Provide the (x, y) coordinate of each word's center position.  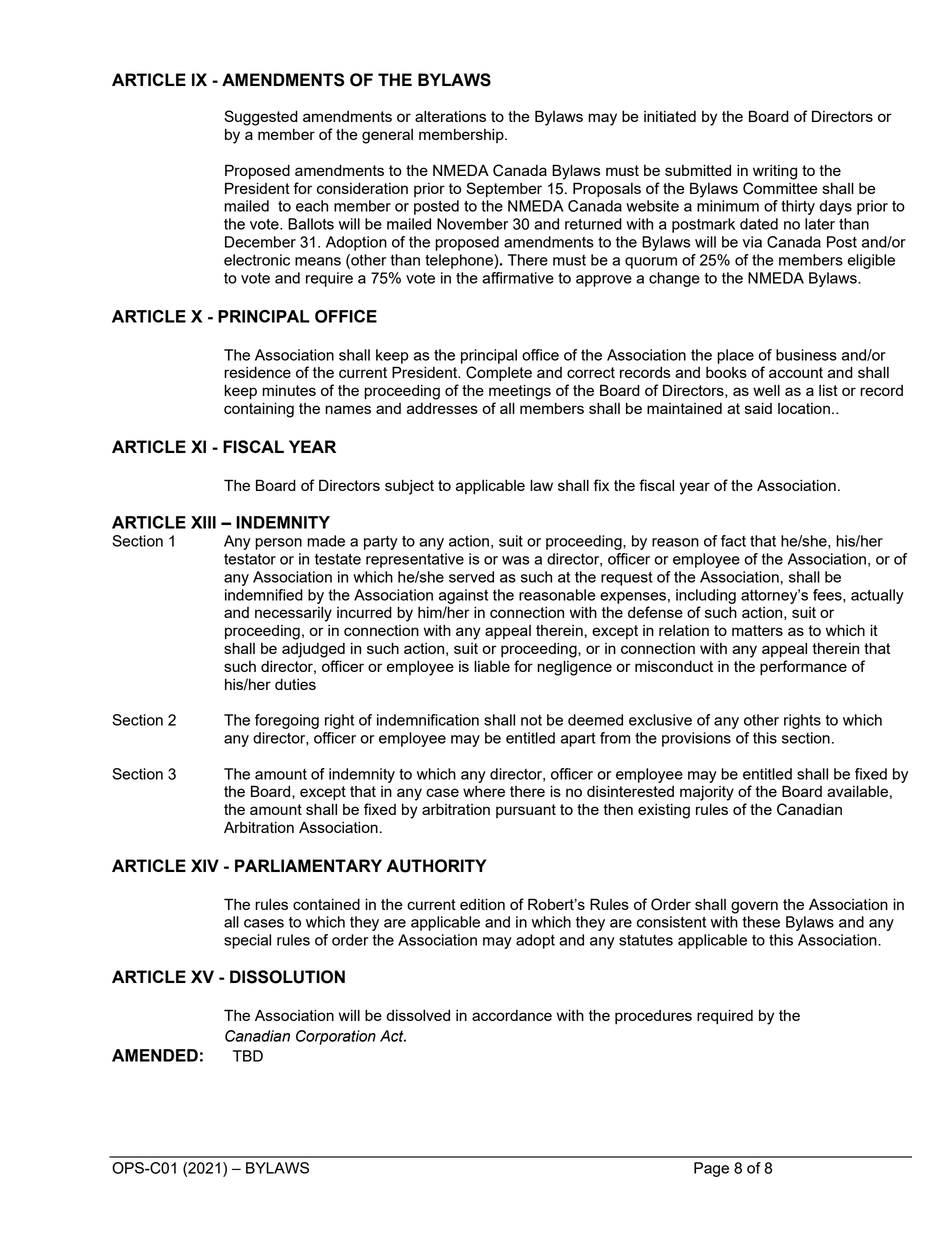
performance (803, 668)
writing (775, 172)
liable (492, 666)
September (504, 190)
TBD (248, 1056)
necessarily (293, 614)
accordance (512, 1015)
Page (711, 1169)
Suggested (261, 118)
